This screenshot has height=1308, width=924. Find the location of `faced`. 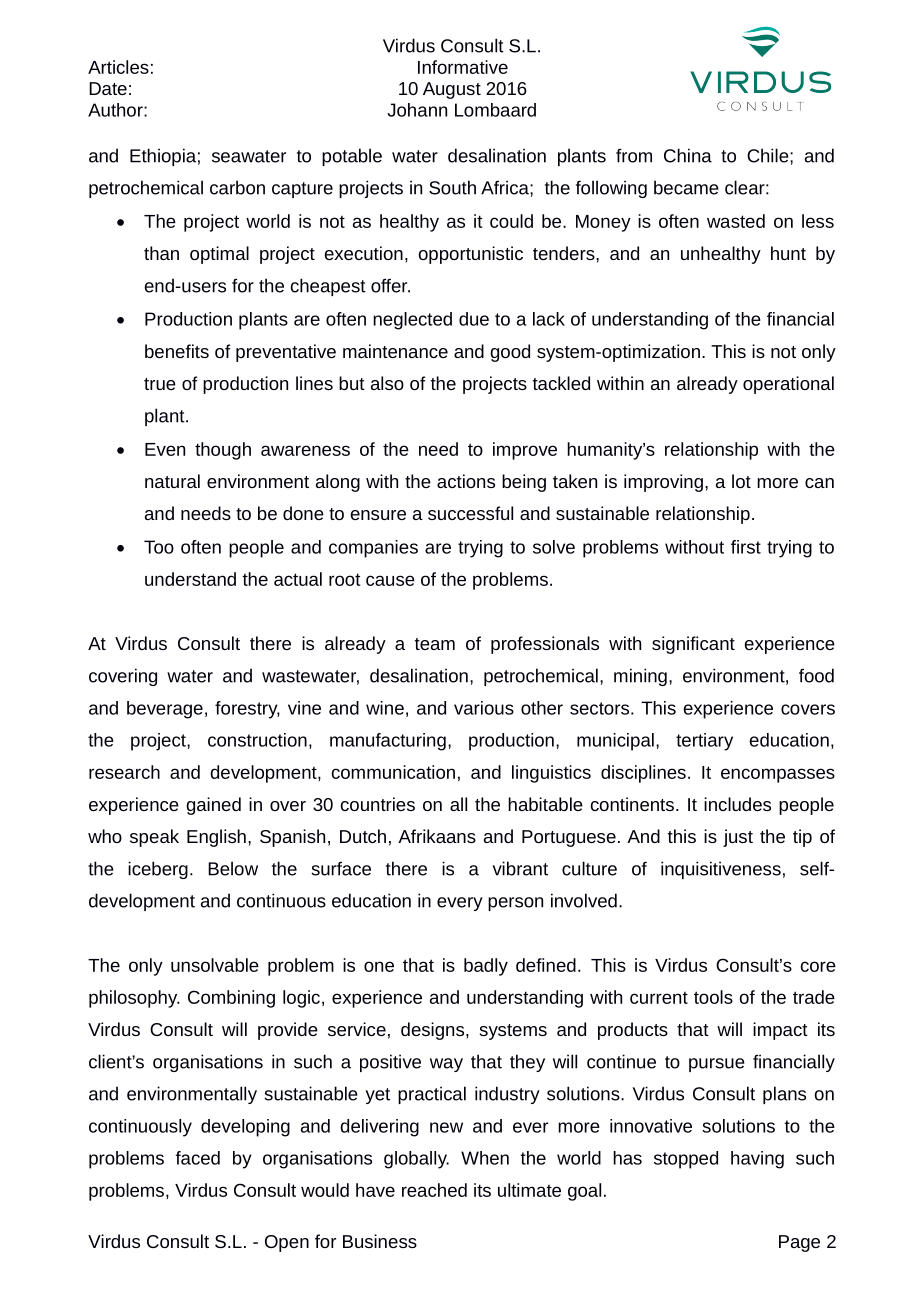

faced is located at coordinates (197, 1158).
